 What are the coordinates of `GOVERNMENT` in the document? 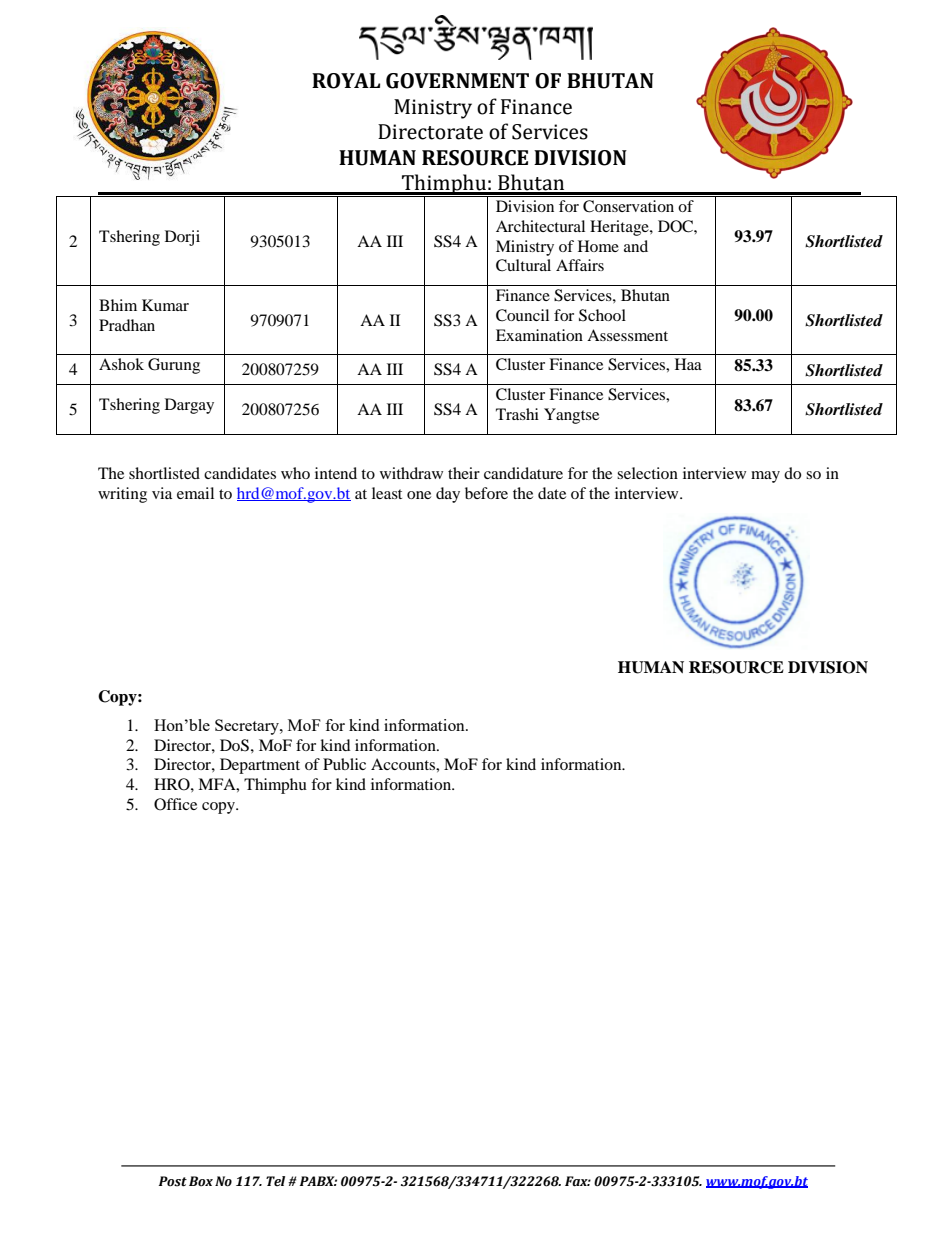 It's located at (457, 81).
